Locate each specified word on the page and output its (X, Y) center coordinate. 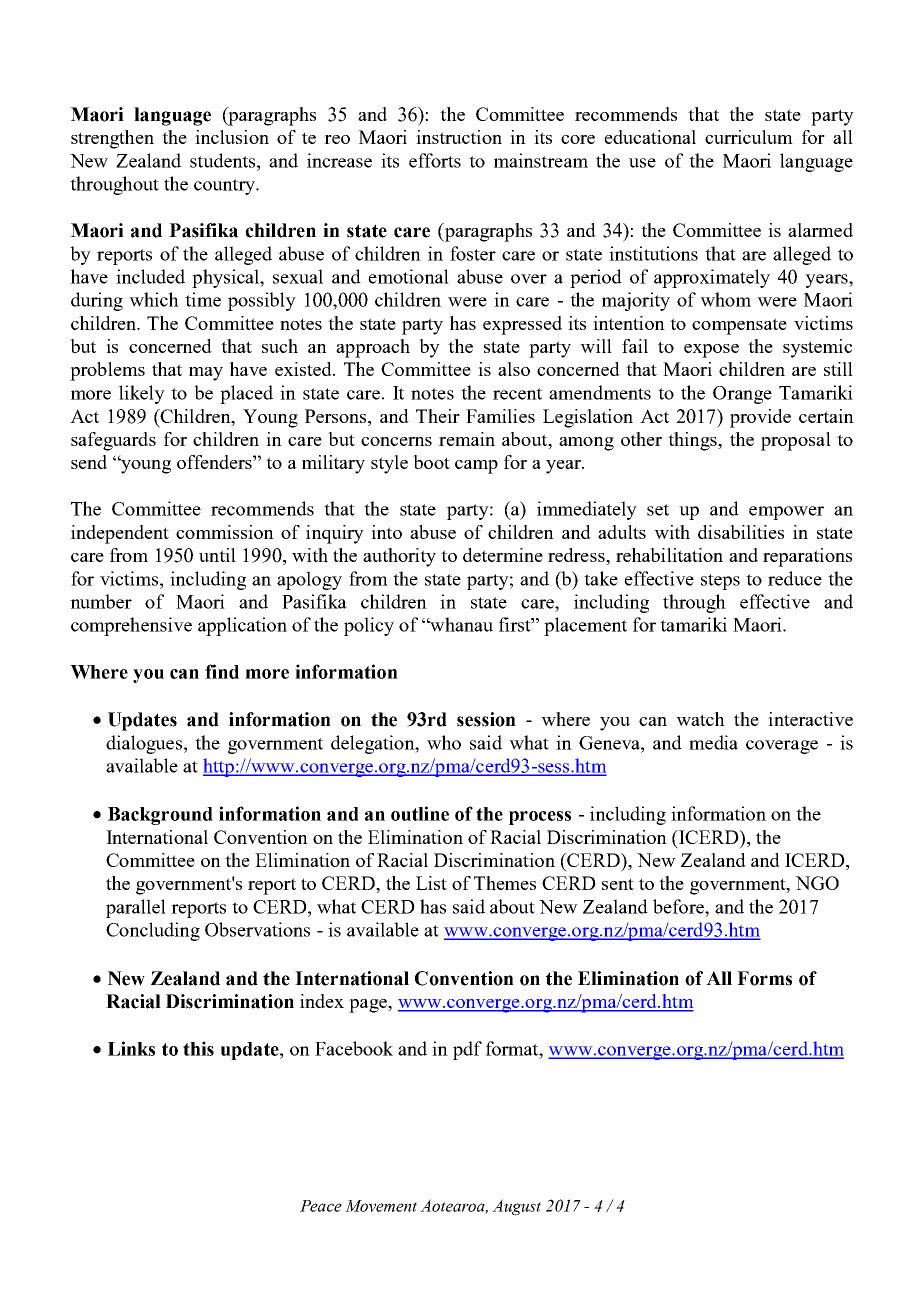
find (222, 671)
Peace (321, 1206)
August (516, 1207)
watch (700, 719)
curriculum (749, 137)
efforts (435, 160)
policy (369, 626)
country (225, 187)
